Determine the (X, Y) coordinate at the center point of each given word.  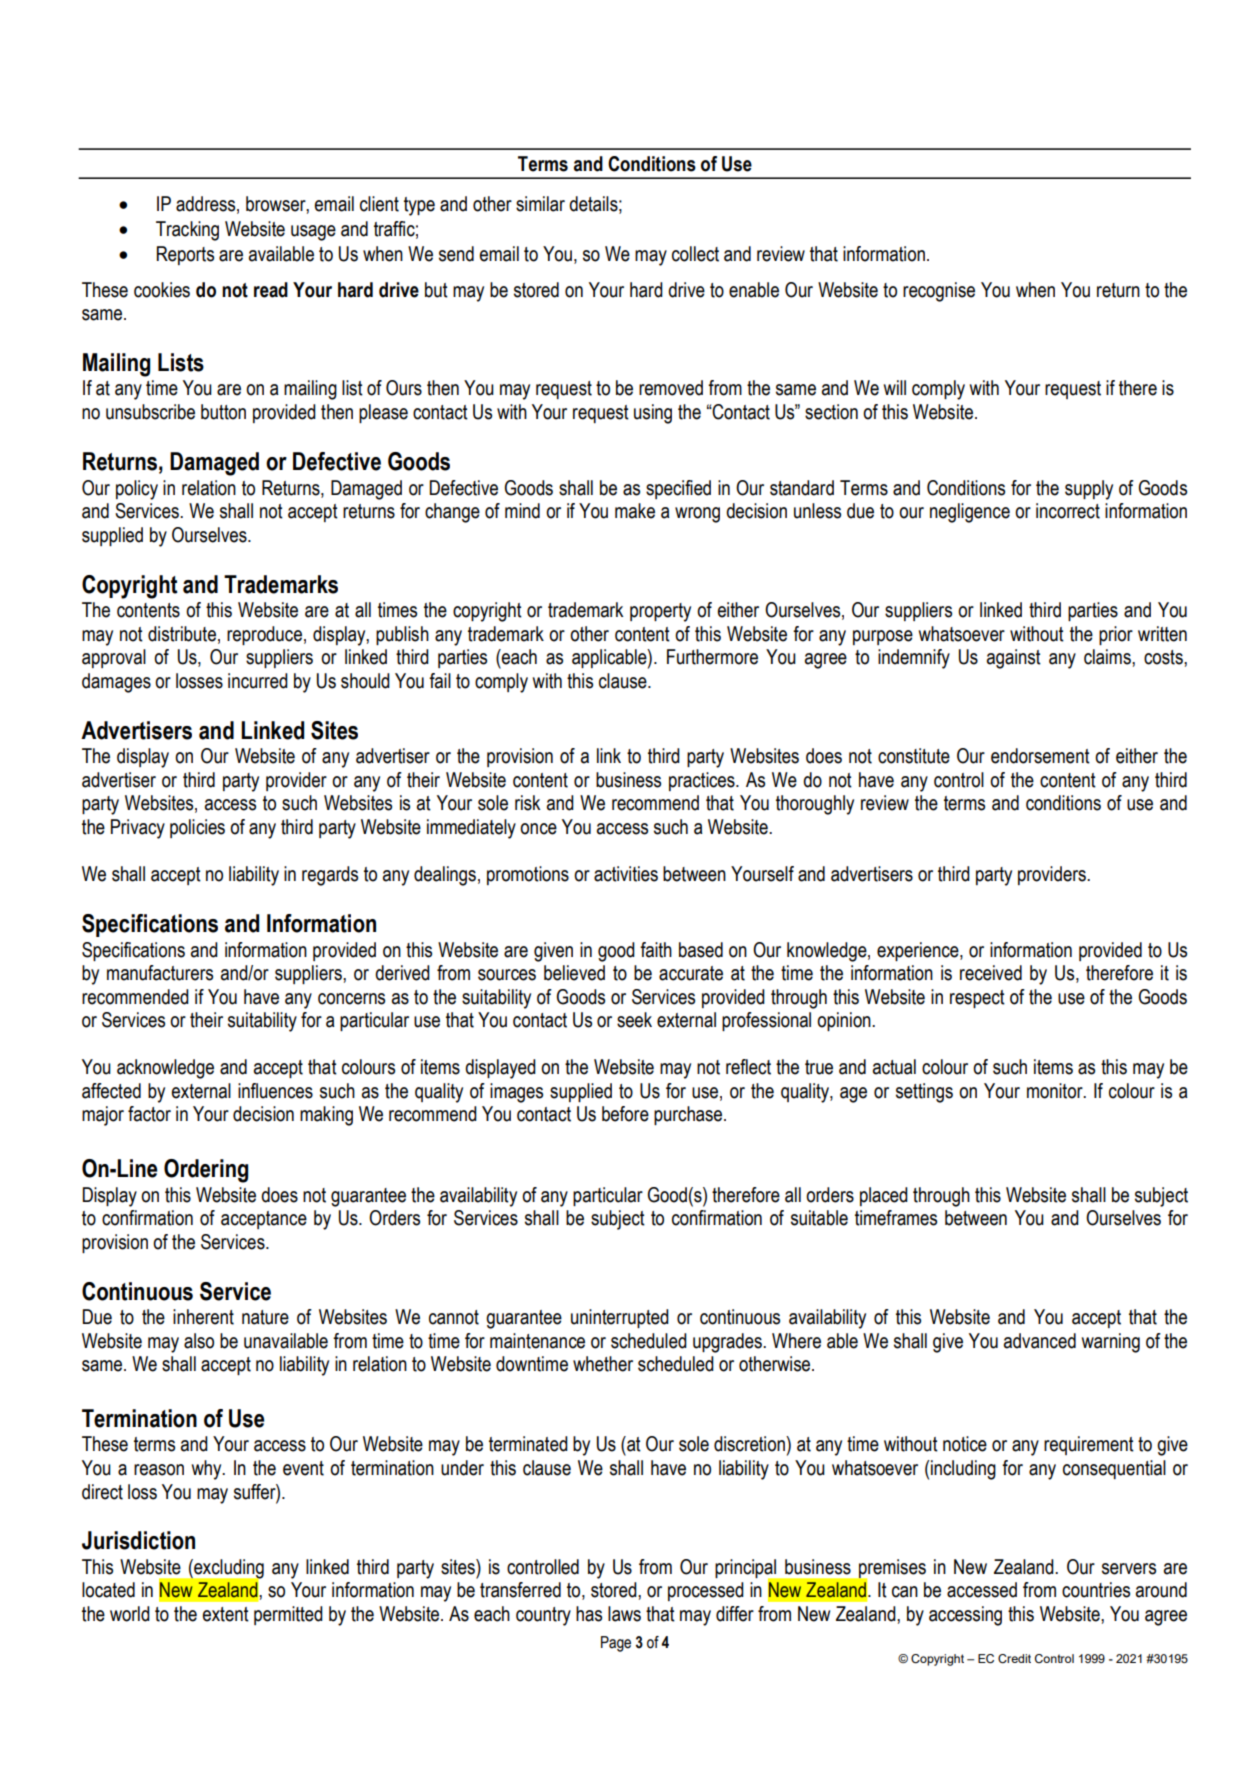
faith (656, 950)
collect (695, 254)
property (660, 612)
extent (226, 1614)
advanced (1040, 1341)
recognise (939, 292)
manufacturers (160, 973)
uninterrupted (620, 1318)
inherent (203, 1317)
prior (1116, 635)
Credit (1014, 1659)
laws (624, 1614)
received (991, 973)
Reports (185, 255)
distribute (182, 634)
